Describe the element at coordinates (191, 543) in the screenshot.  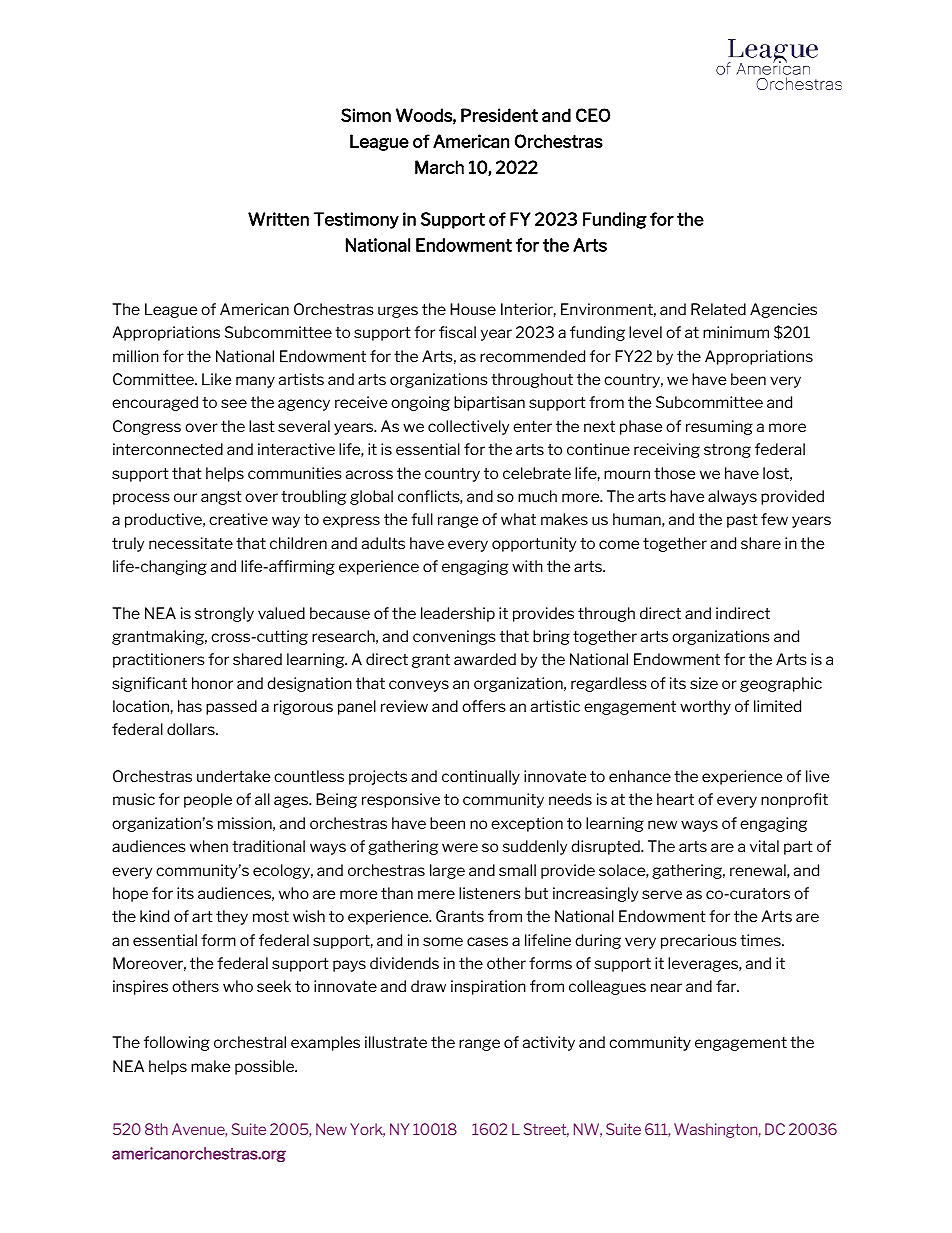
I see `necessitate` at that location.
